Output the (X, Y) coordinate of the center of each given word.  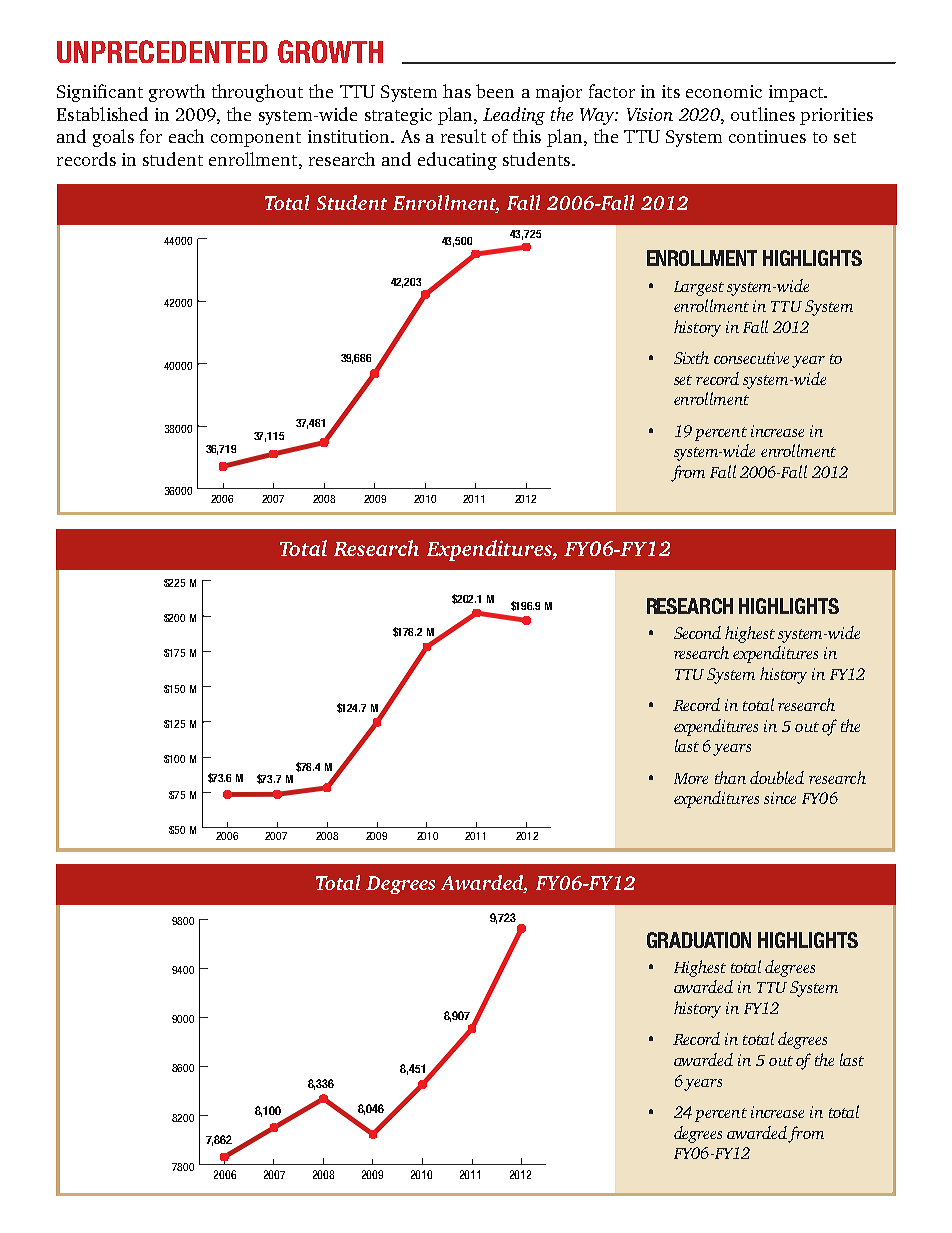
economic (724, 91)
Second (697, 632)
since (780, 798)
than (730, 777)
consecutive (751, 358)
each (186, 136)
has (457, 91)
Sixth (691, 357)
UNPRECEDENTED (162, 51)
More (691, 778)
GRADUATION (699, 940)
